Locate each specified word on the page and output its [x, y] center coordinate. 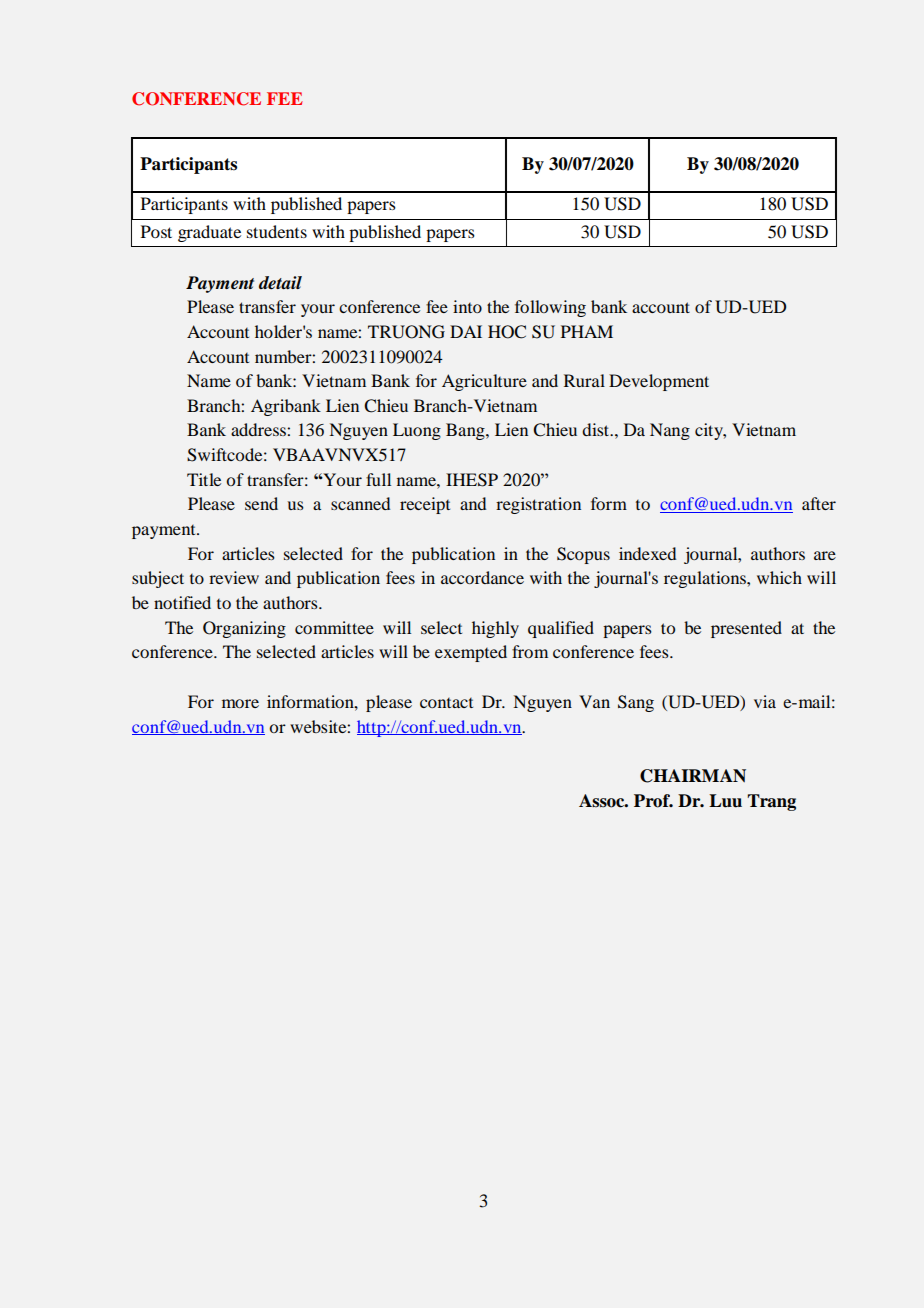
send [261, 503]
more [240, 703]
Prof [653, 801]
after [819, 503]
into [467, 306]
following [550, 308]
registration [538, 505]
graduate [209, 233]
